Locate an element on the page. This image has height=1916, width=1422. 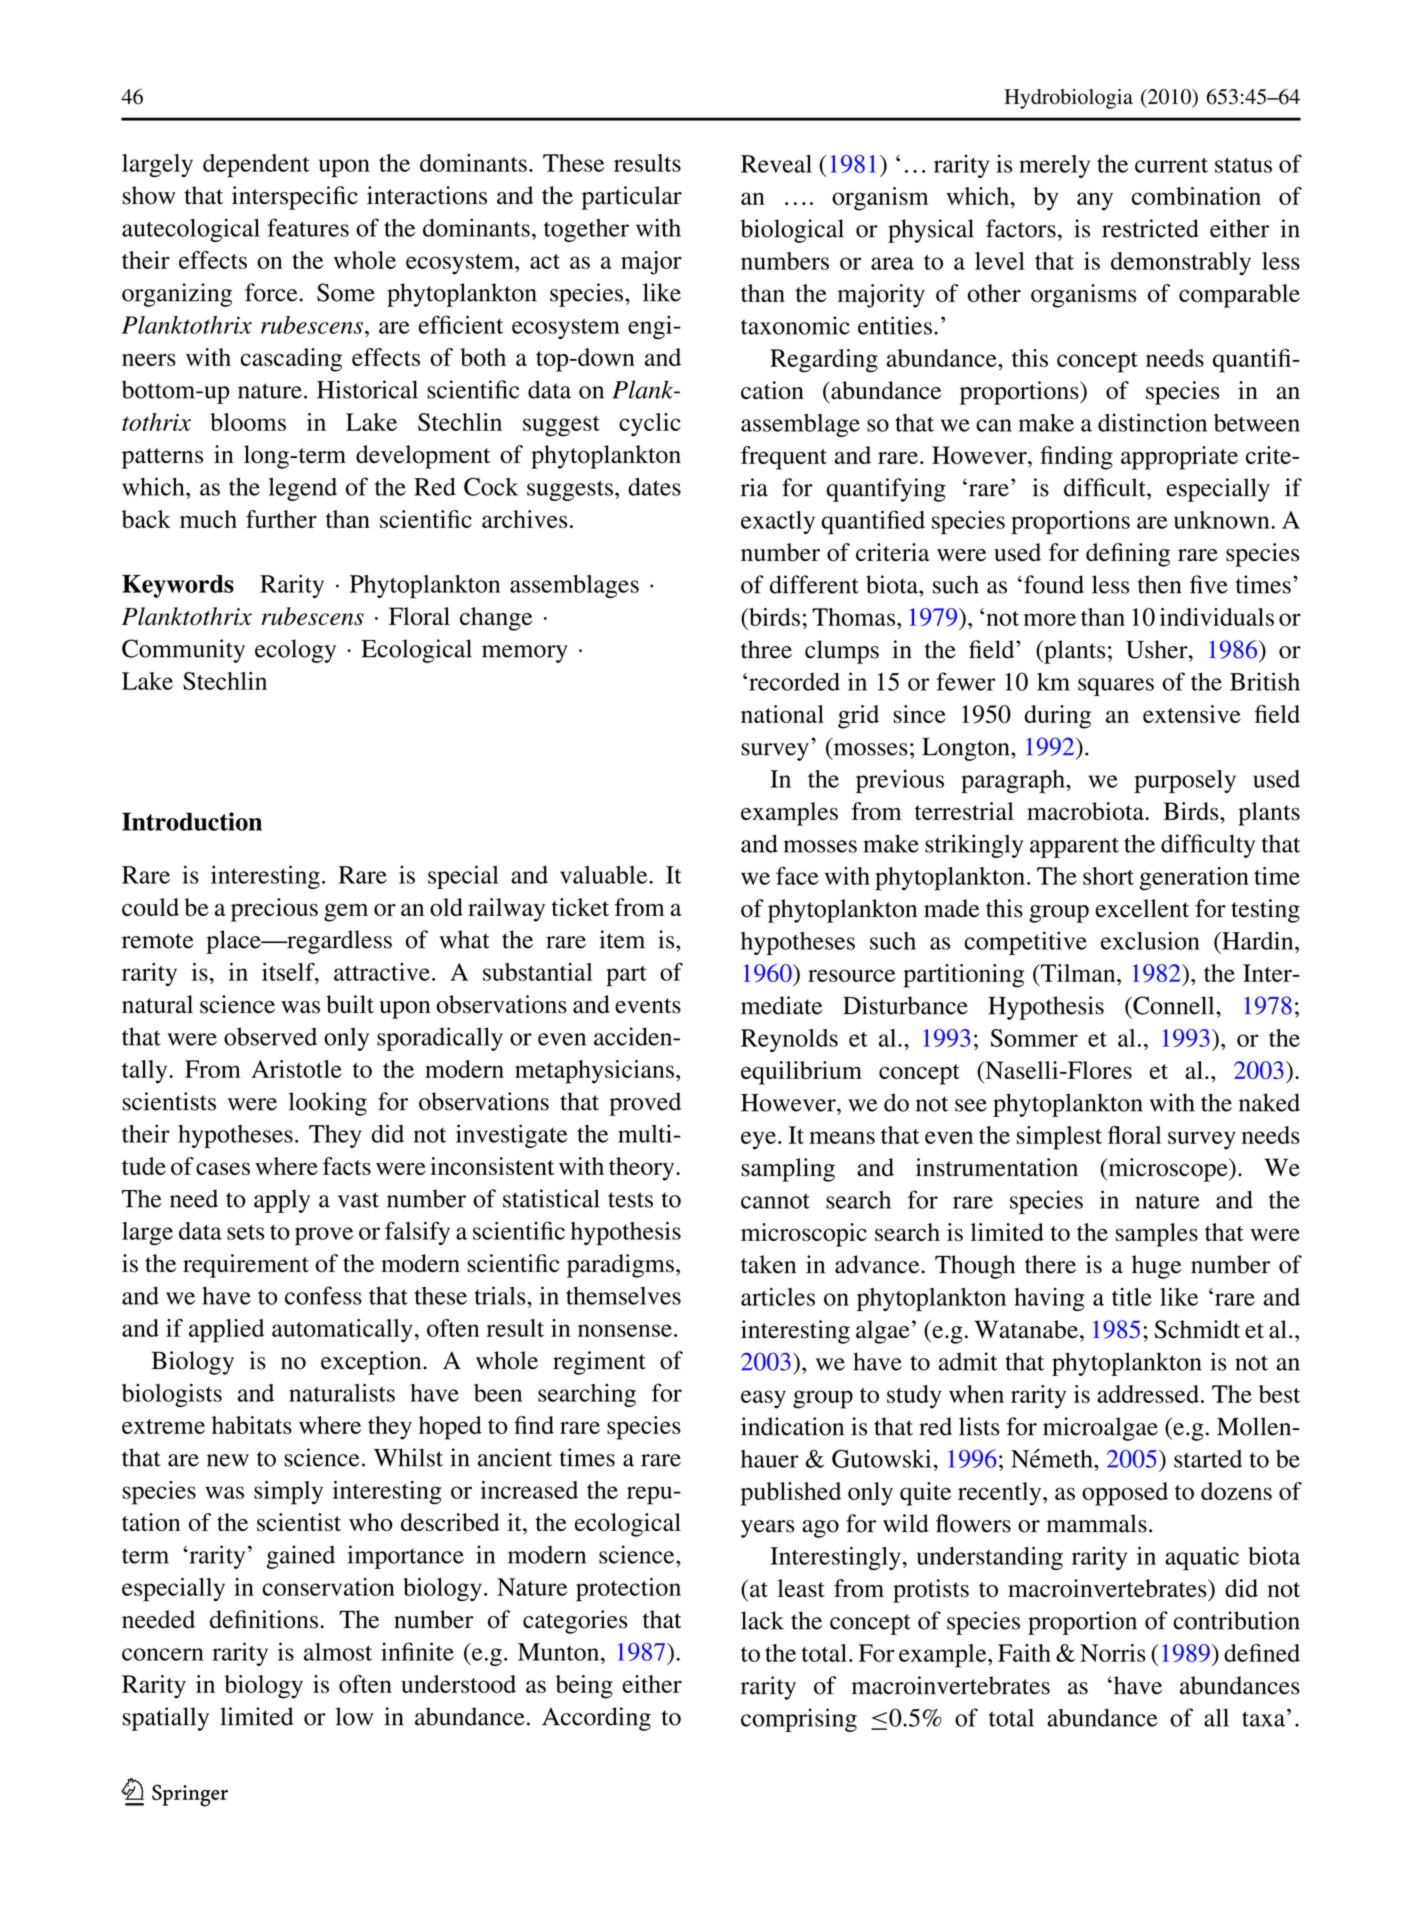
cannot is located at coordinates (775, 1201).
